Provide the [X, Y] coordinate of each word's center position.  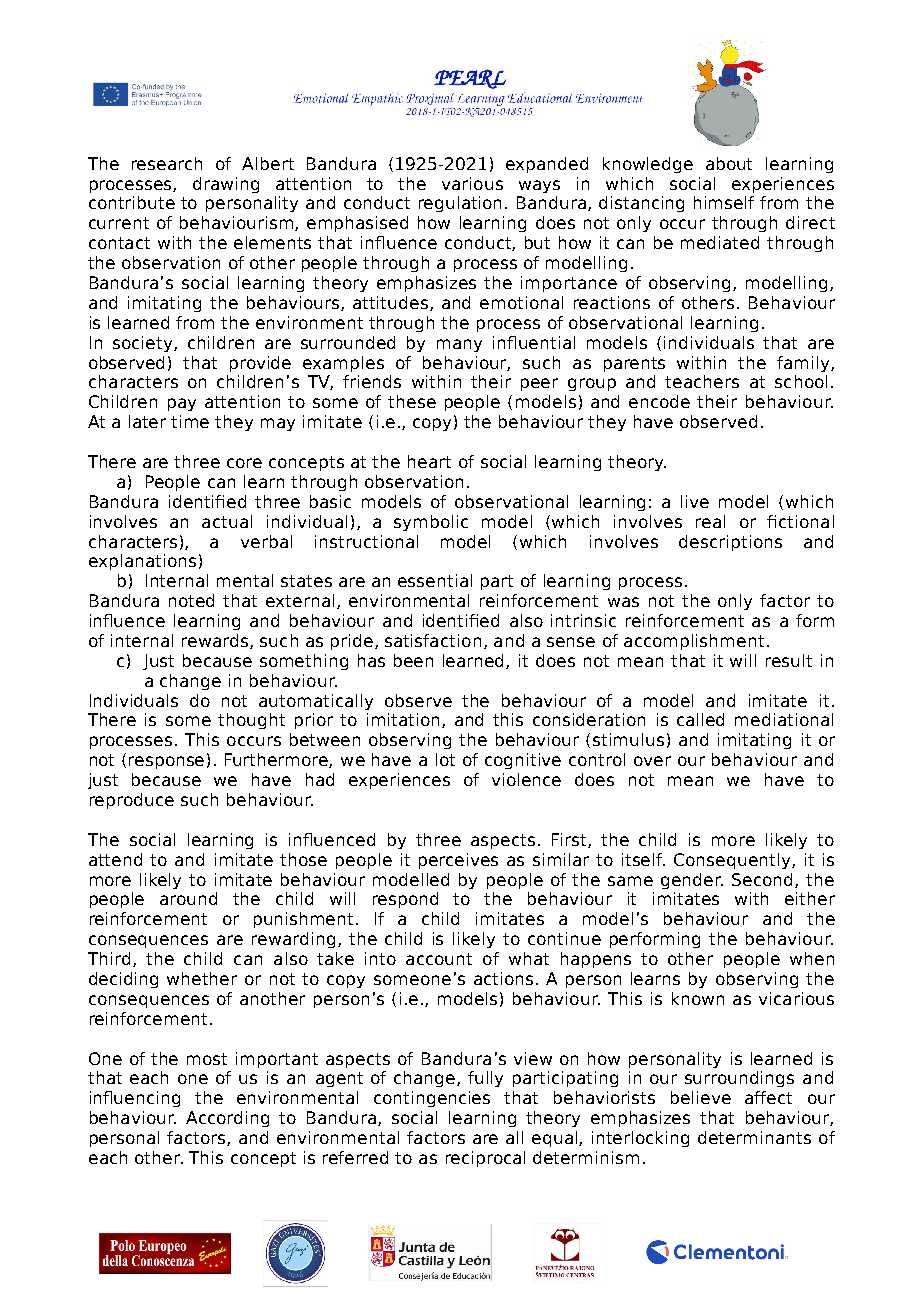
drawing [226, 185]
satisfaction [433, 640]
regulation [460, 204]
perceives [458, 861]
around [188, 898]
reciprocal [485, 1159]
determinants [754, 1137]
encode [659, 401]
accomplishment [694, 642]
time [190, 421]
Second [762, 879]
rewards [215, 640]
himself [724, 202]
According [227, 1119]
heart [429, 461]
